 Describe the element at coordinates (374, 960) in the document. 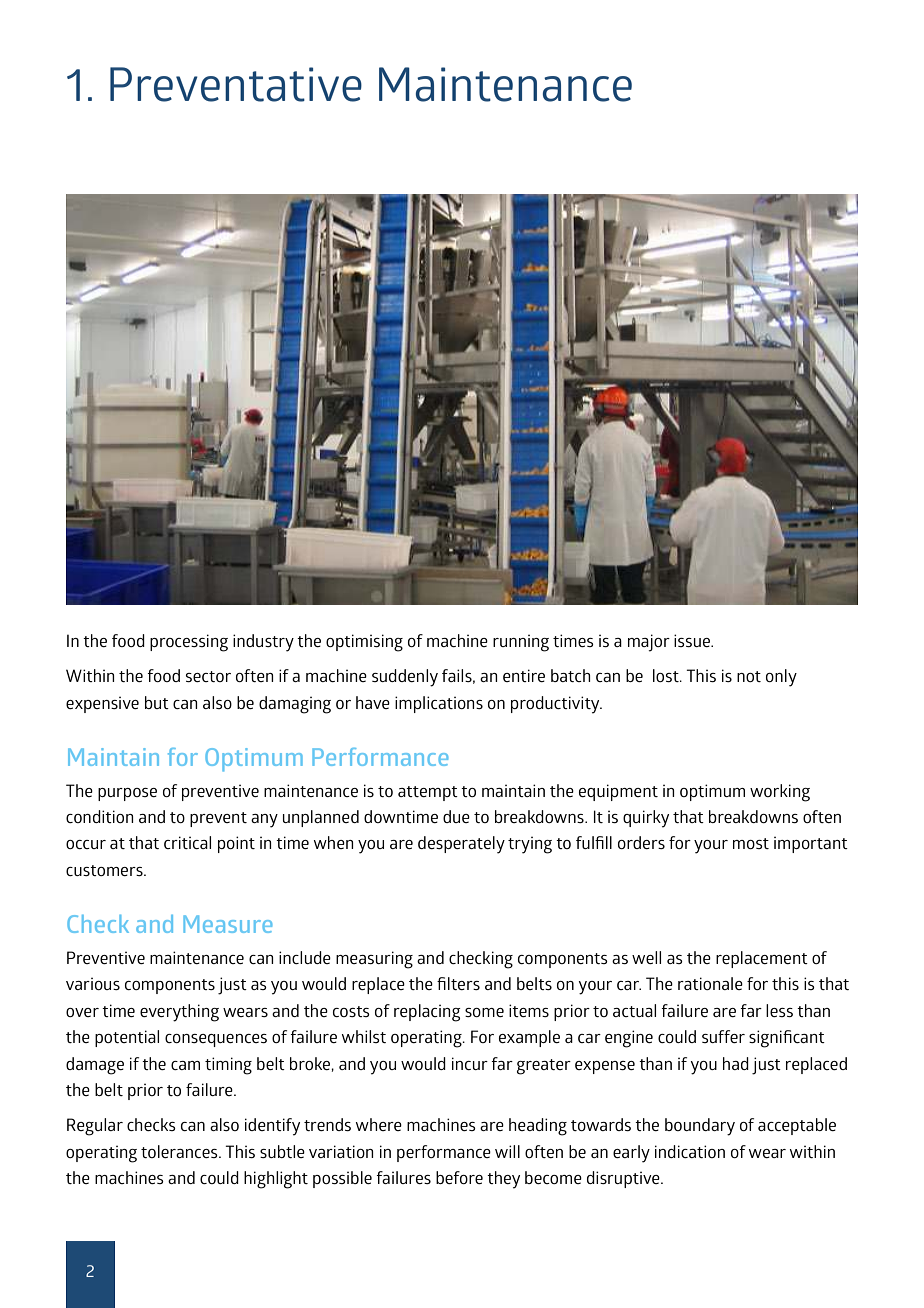

I see `measuring` at that location.
